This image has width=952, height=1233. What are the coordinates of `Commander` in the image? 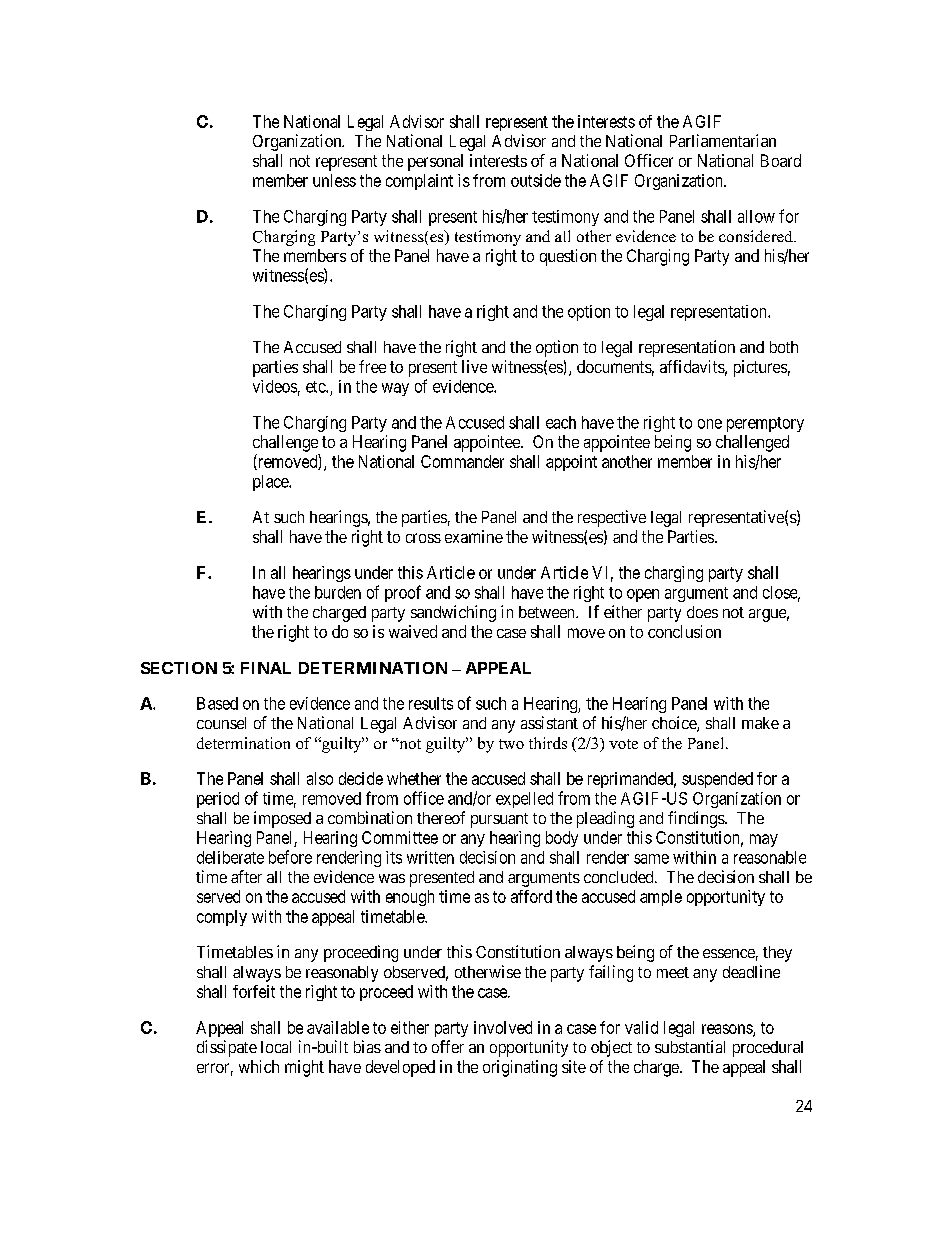 It's located at (462, 461).
